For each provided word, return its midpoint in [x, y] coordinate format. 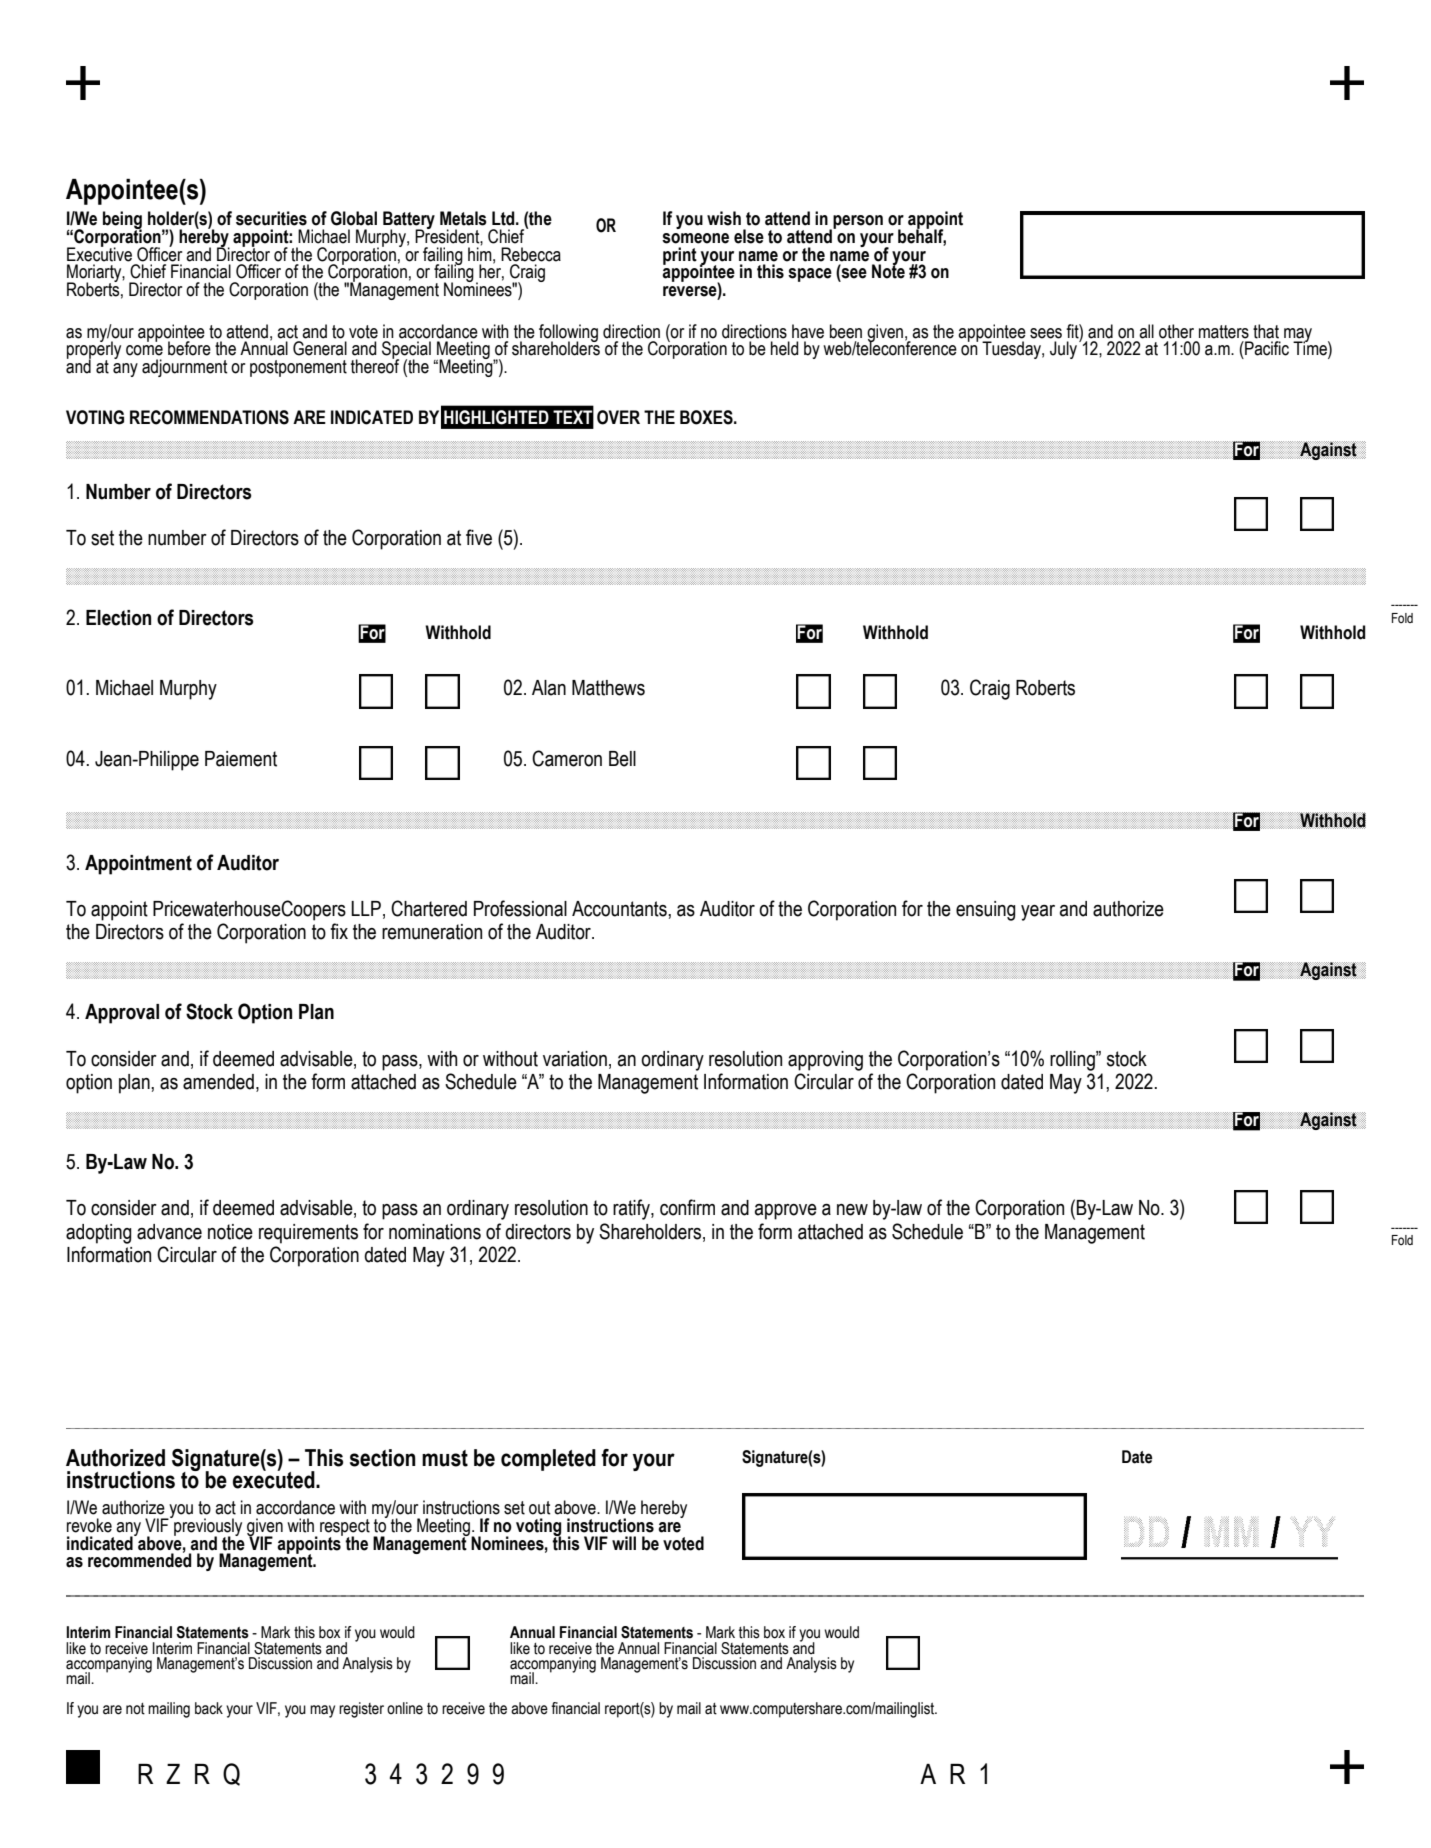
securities [271, 218]
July [1063, 350]
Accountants [620, 909]
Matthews [608, 688]
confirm [687, 1207]
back [209, 1708]
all [1146, 331]
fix [339, 931]
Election [118, 618]
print [680, 256]
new [852, 1210]
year [1038, 913]
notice [230, 1232]
